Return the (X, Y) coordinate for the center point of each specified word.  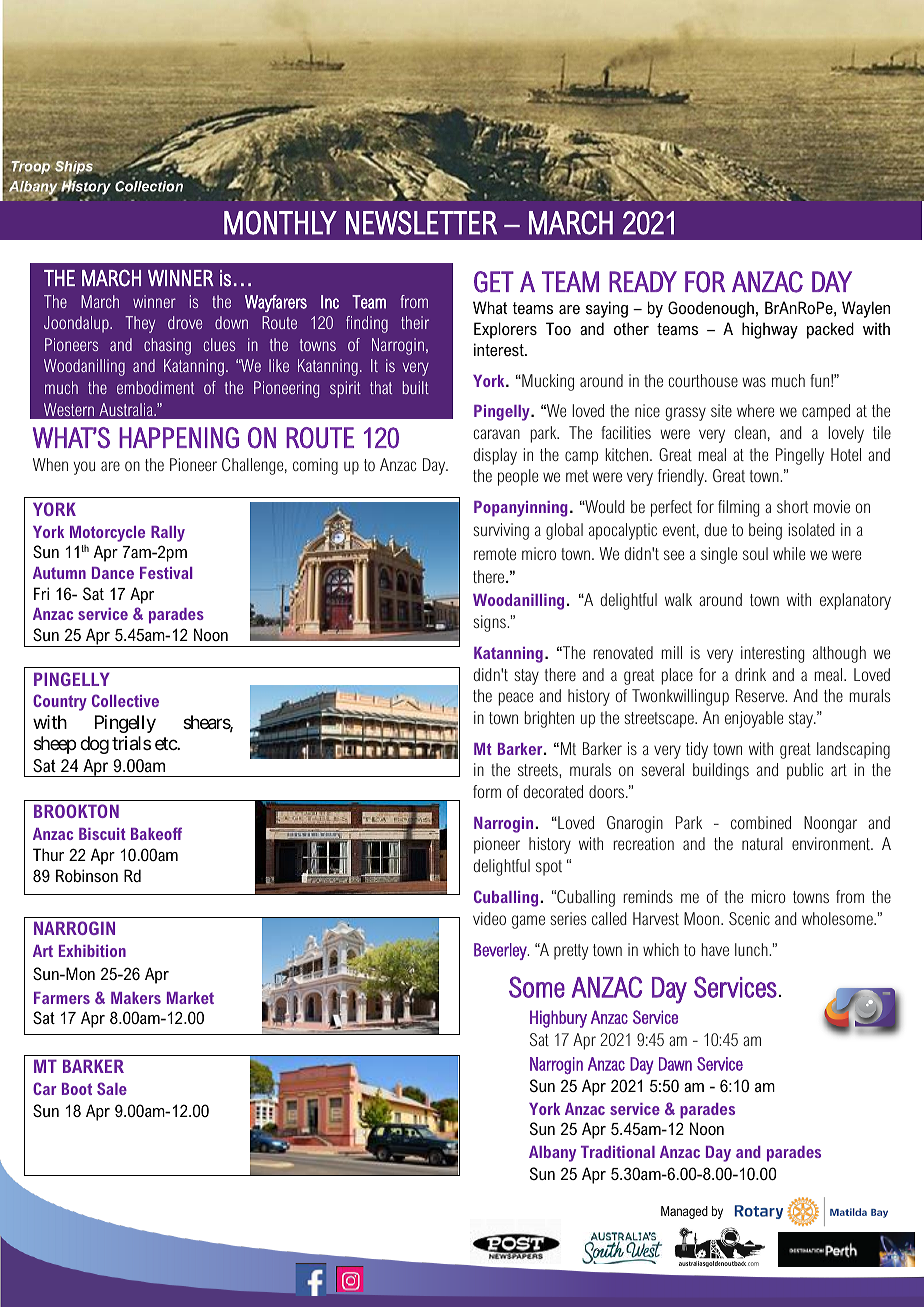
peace (516, 699)
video (489, 918)
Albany (552, 1154)
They (140, 324)
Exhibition (92, 951)
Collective (125, 700)
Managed (684, 1212)
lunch (752, 949)
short (792, 506)
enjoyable (754, 719)
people (518, 477)
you (84, 468)
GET (494, 282)
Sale (112, 1088)
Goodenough (711, 309)
